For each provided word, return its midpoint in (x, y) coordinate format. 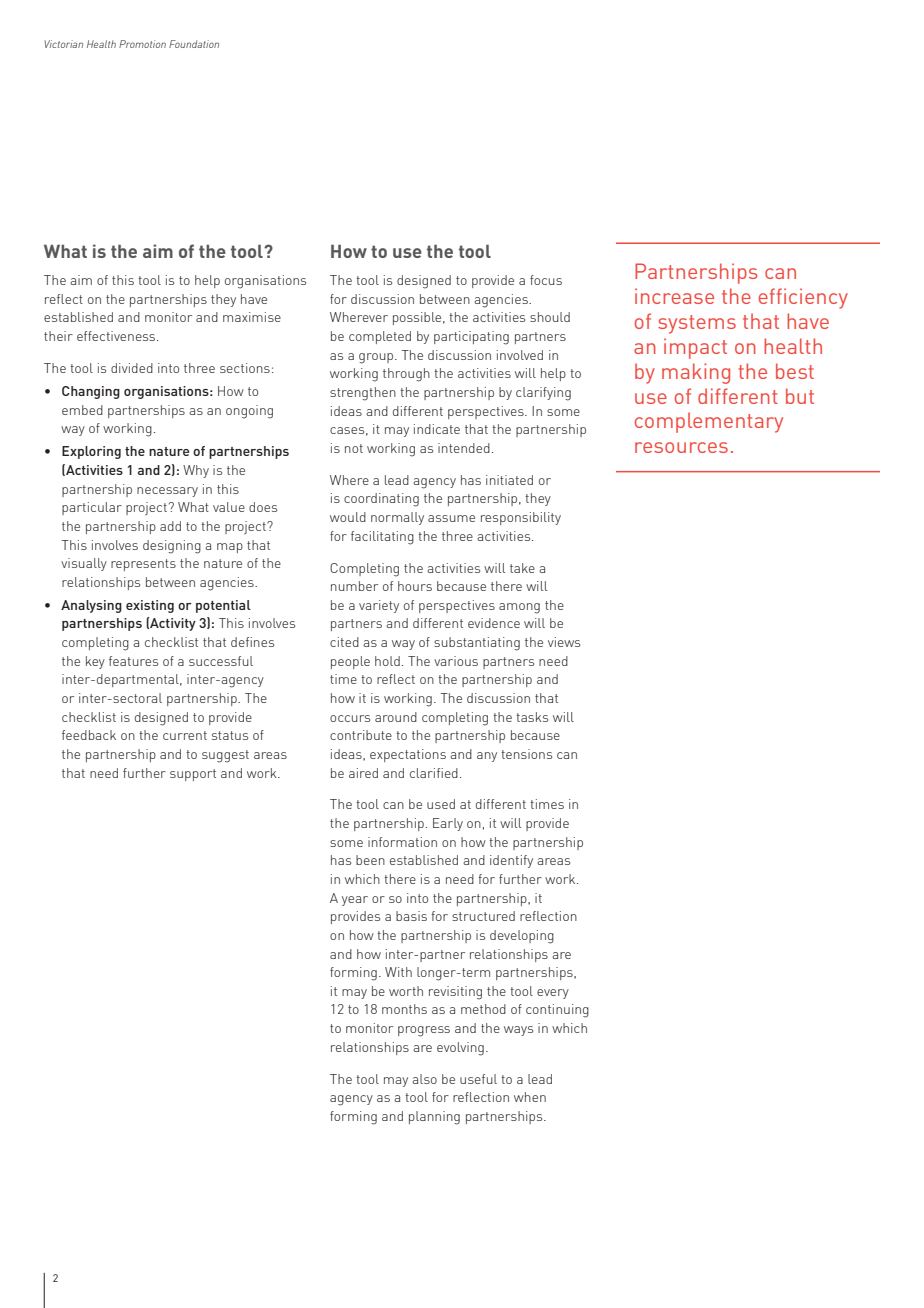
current (185, 735)
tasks (532, 717)
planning (434, 1118)
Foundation (194, 44)
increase (674, 296)
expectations (408, 755)
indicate (437, 429)
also (424, 1079)
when (530, 1097)
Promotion (142, 44)
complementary (709, 422)
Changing (91, 392)
